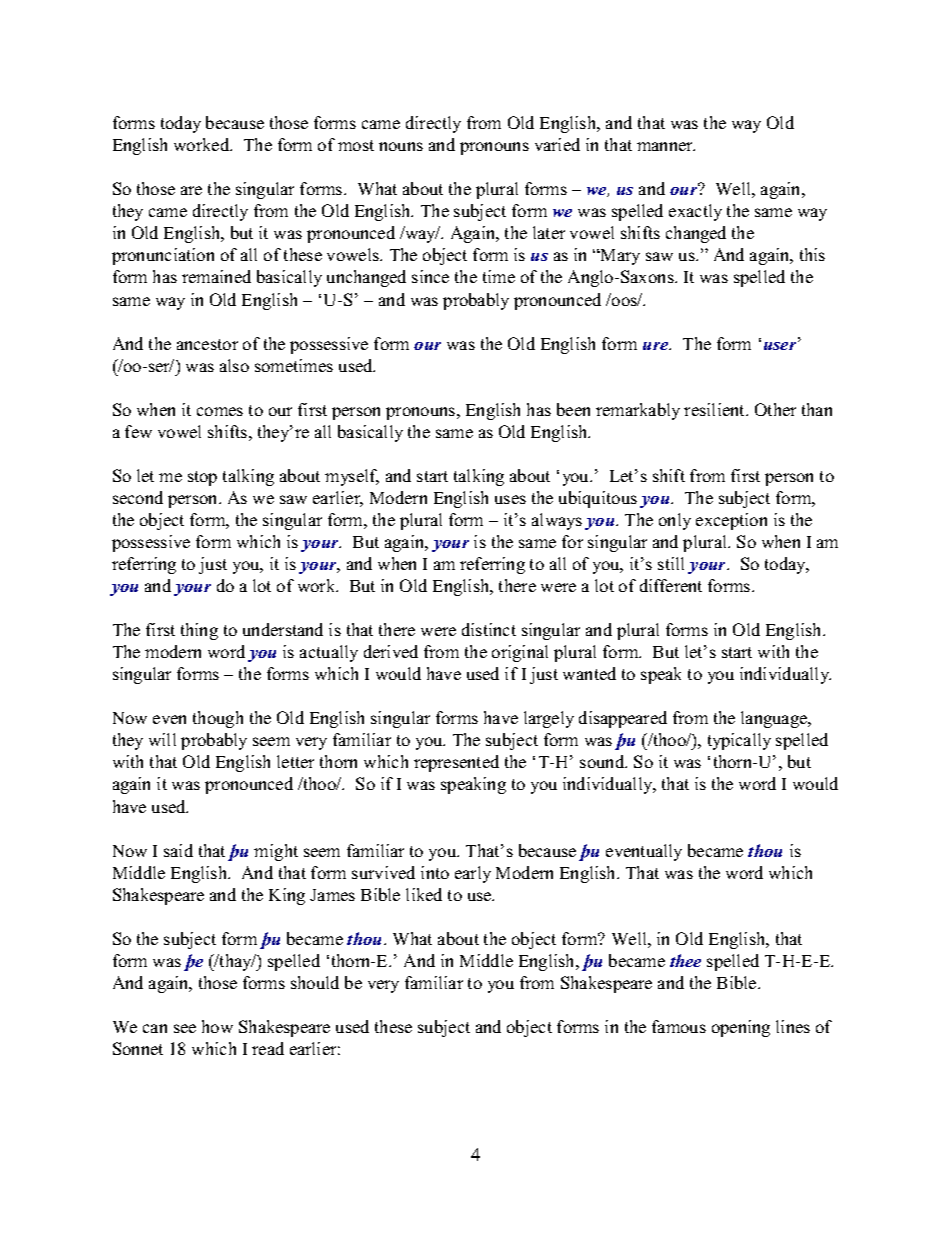 The image size is (952, 1233). I want to click on should, so click(315, 982).
